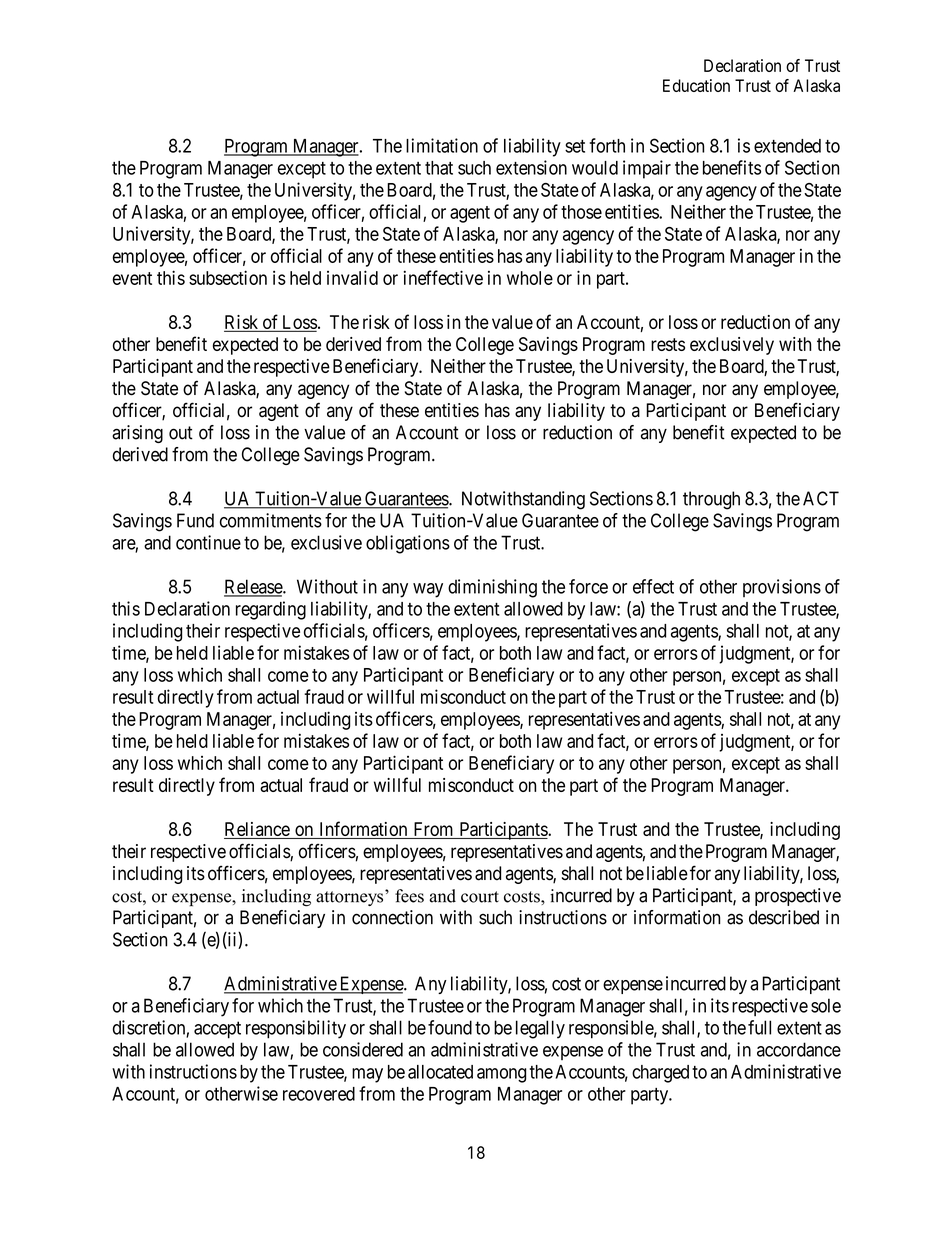 The image size is (952, 1233). What do you see at coordinates (492, 588) in the screenshot?
I see `diminishing` at bounding box center [492, 588].
